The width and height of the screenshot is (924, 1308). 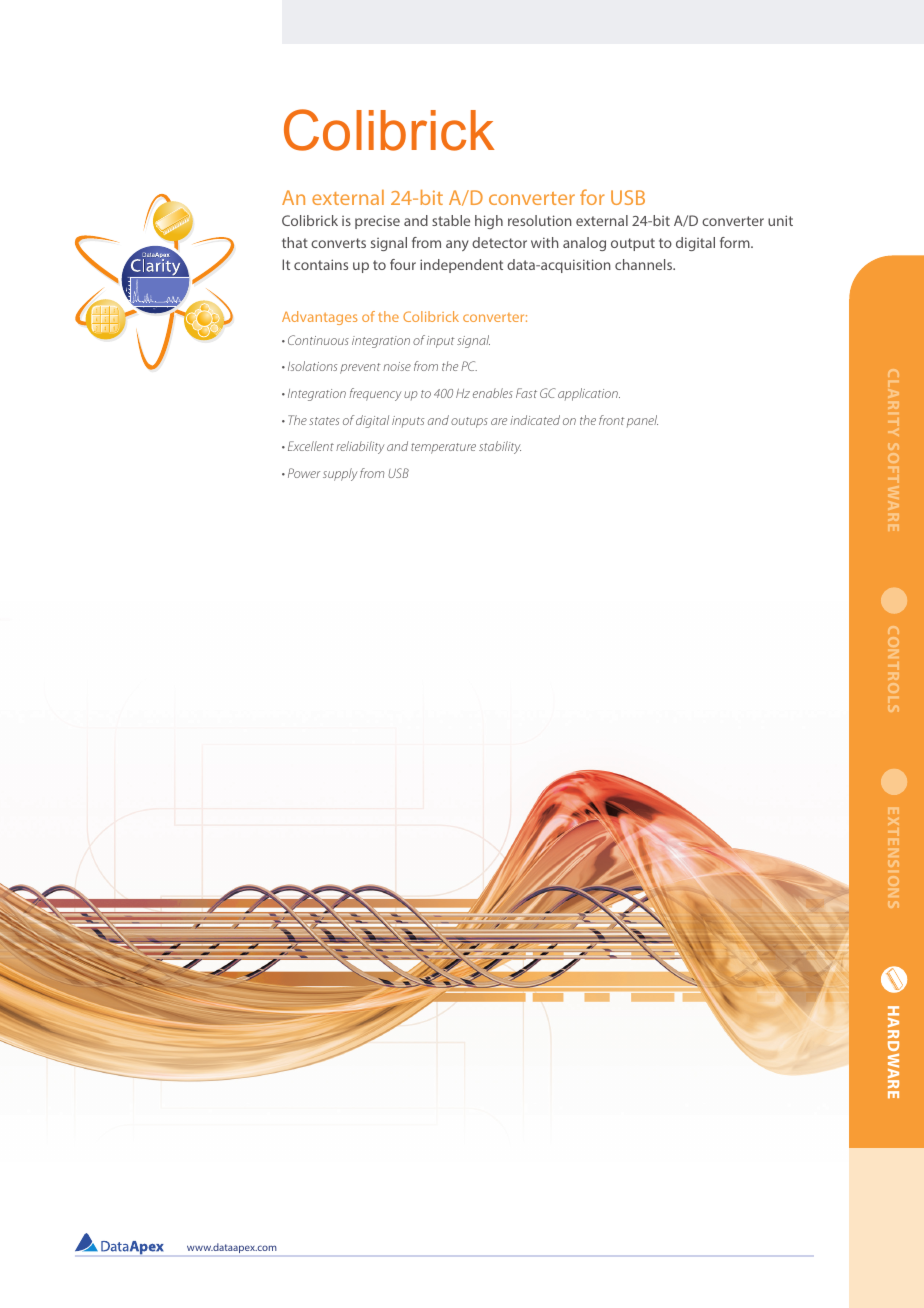 What do you see at coordinates (736, 242) in the screenshot?
I see `form` at bounding box center [736, 242].
